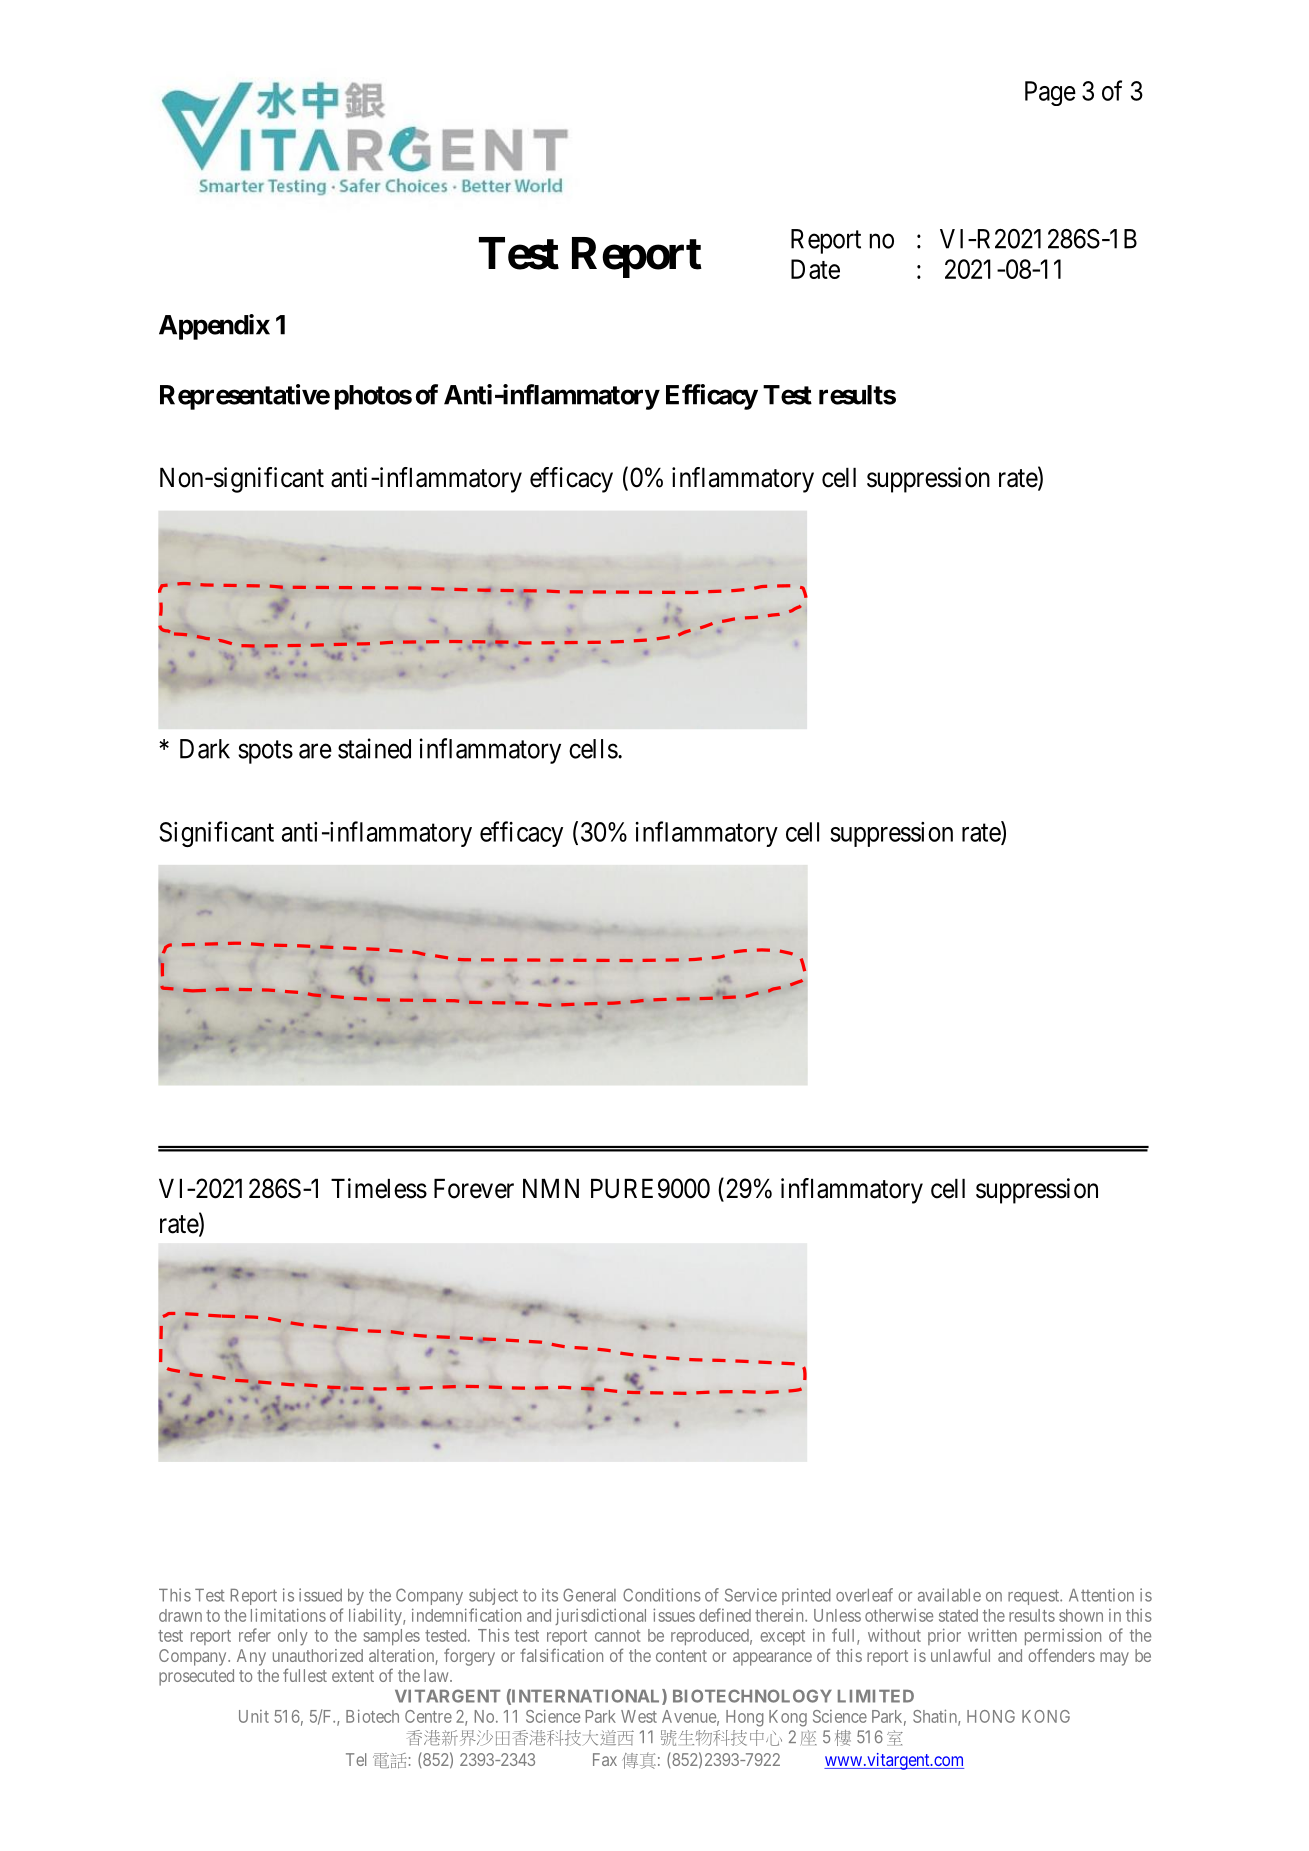  Describe the element at coordinates (551, 1188) in the screenshot. I see `NMN` at that location.
